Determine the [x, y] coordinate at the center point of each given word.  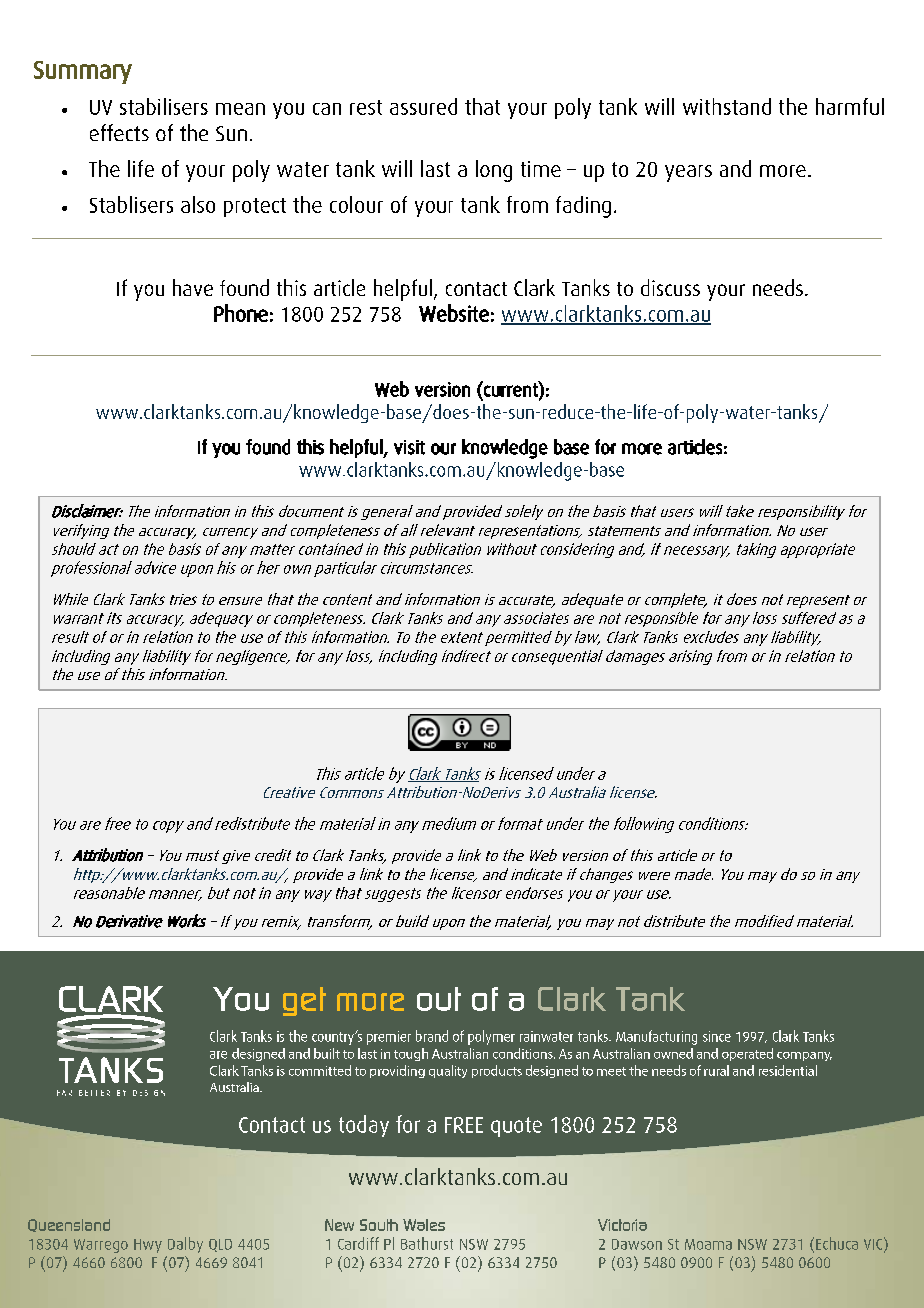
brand [432, 1036]
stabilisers [164, 106]
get [304, 1001]
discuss [670, 287]
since [717, 1036]
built [327, 1053]
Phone [241, 313]
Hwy [148, 1246]
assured [423, 106]
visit [409, 447]
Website [454, 313]
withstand [727, 106]
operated [747, 1054]
